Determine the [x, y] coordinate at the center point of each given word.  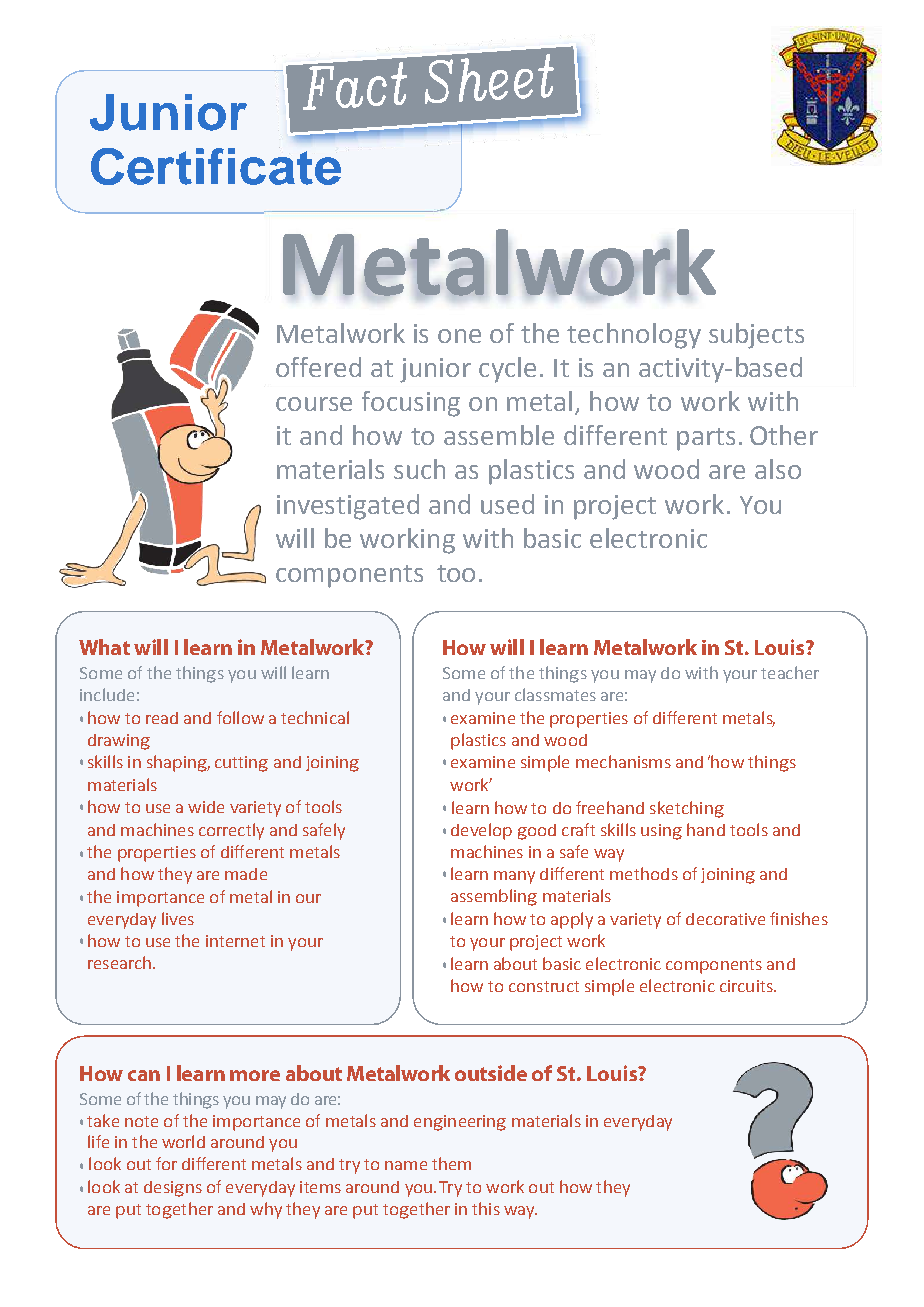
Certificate [216, 166]
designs [173, 1189]
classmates [555, 694]
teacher [790, 672]
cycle [507, 370]
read [162, 718]
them [451, 1163]
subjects [756, 336]
